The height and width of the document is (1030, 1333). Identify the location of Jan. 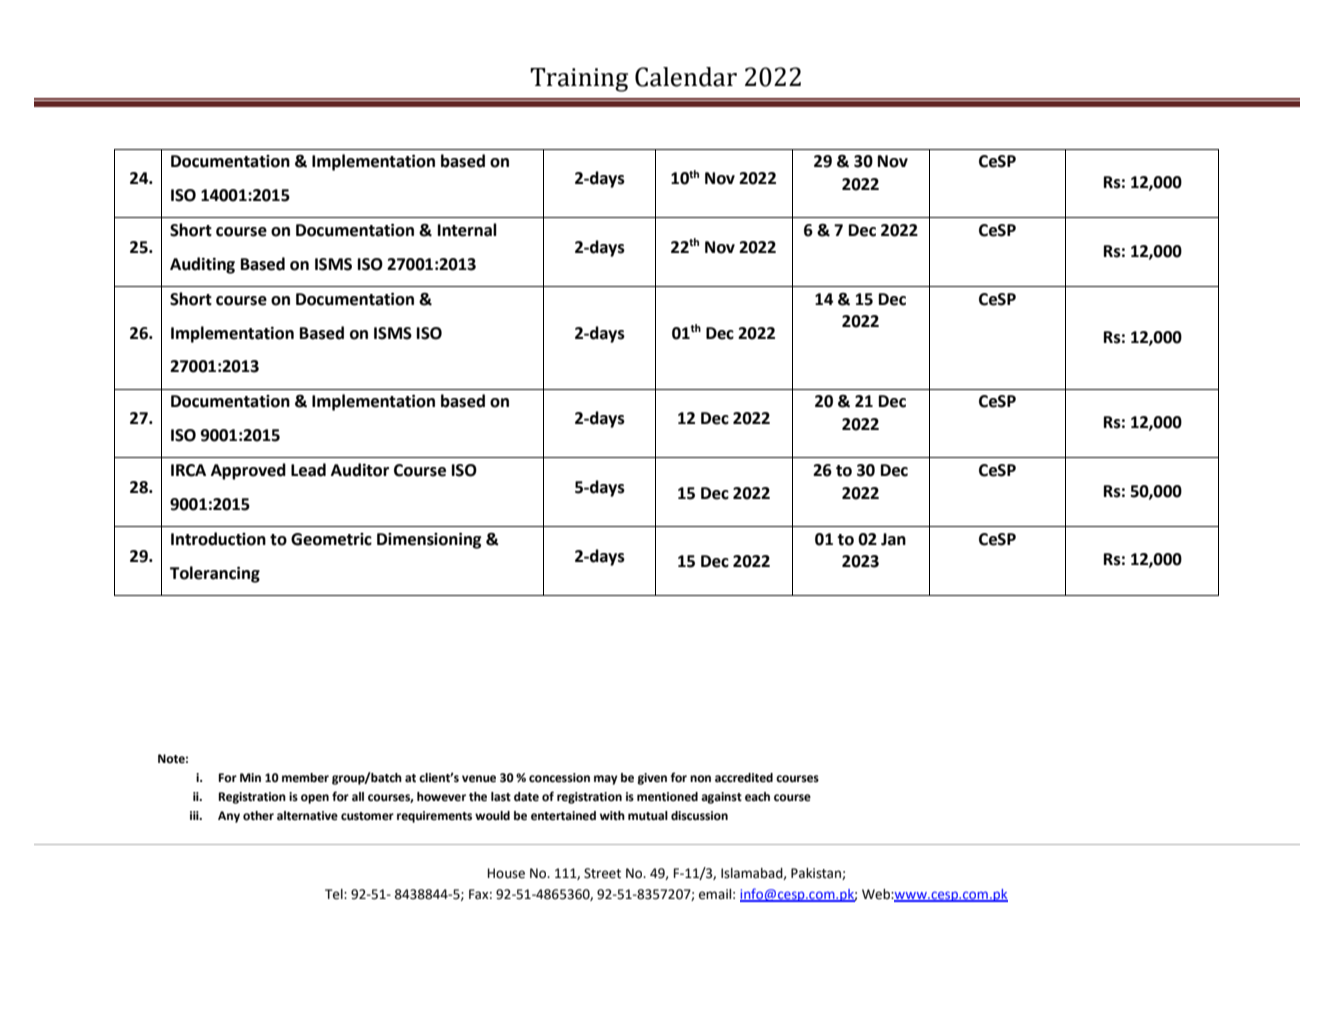
(893, 539).
